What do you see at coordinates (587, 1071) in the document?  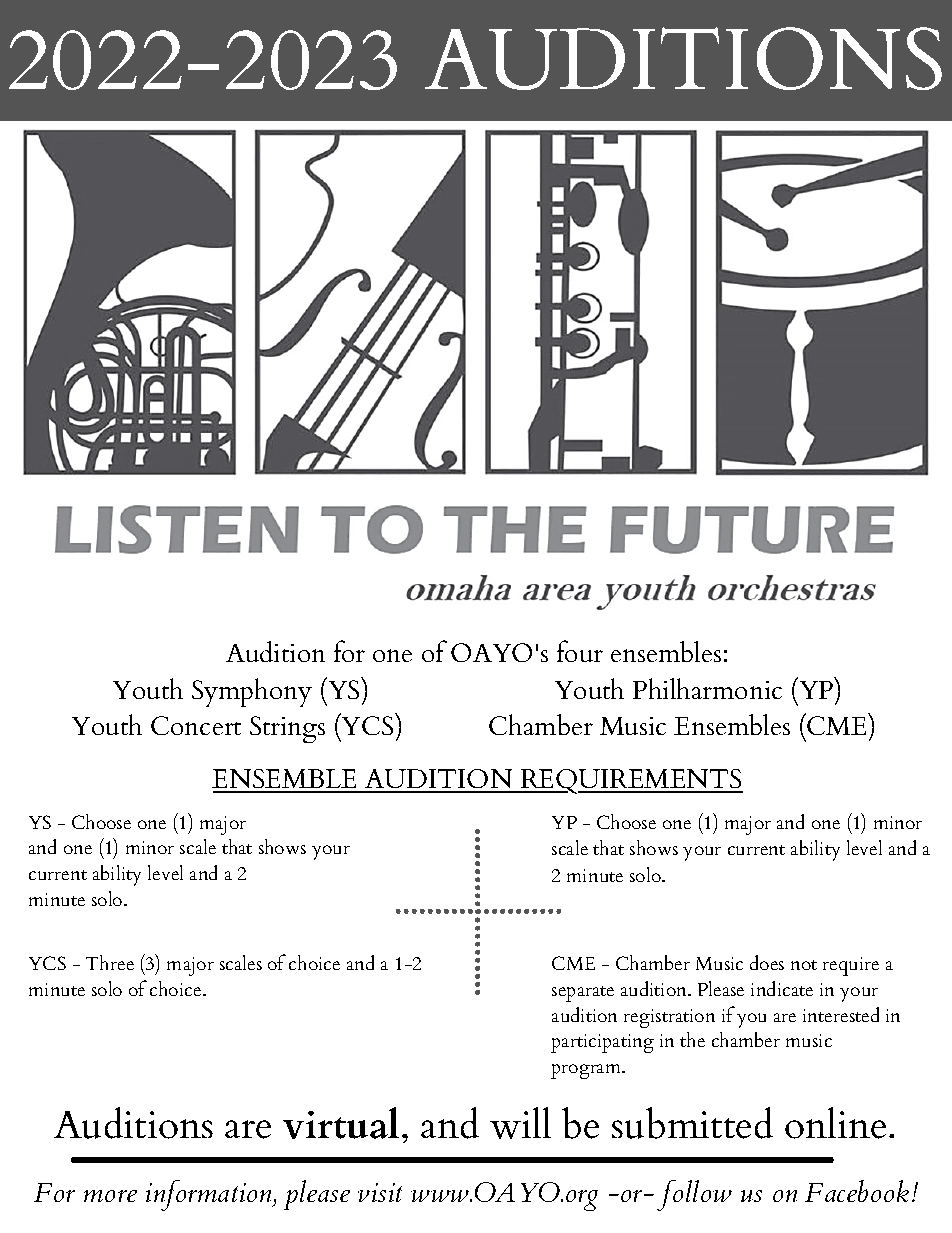 I see `program` at bounding box center [587, 1071].
